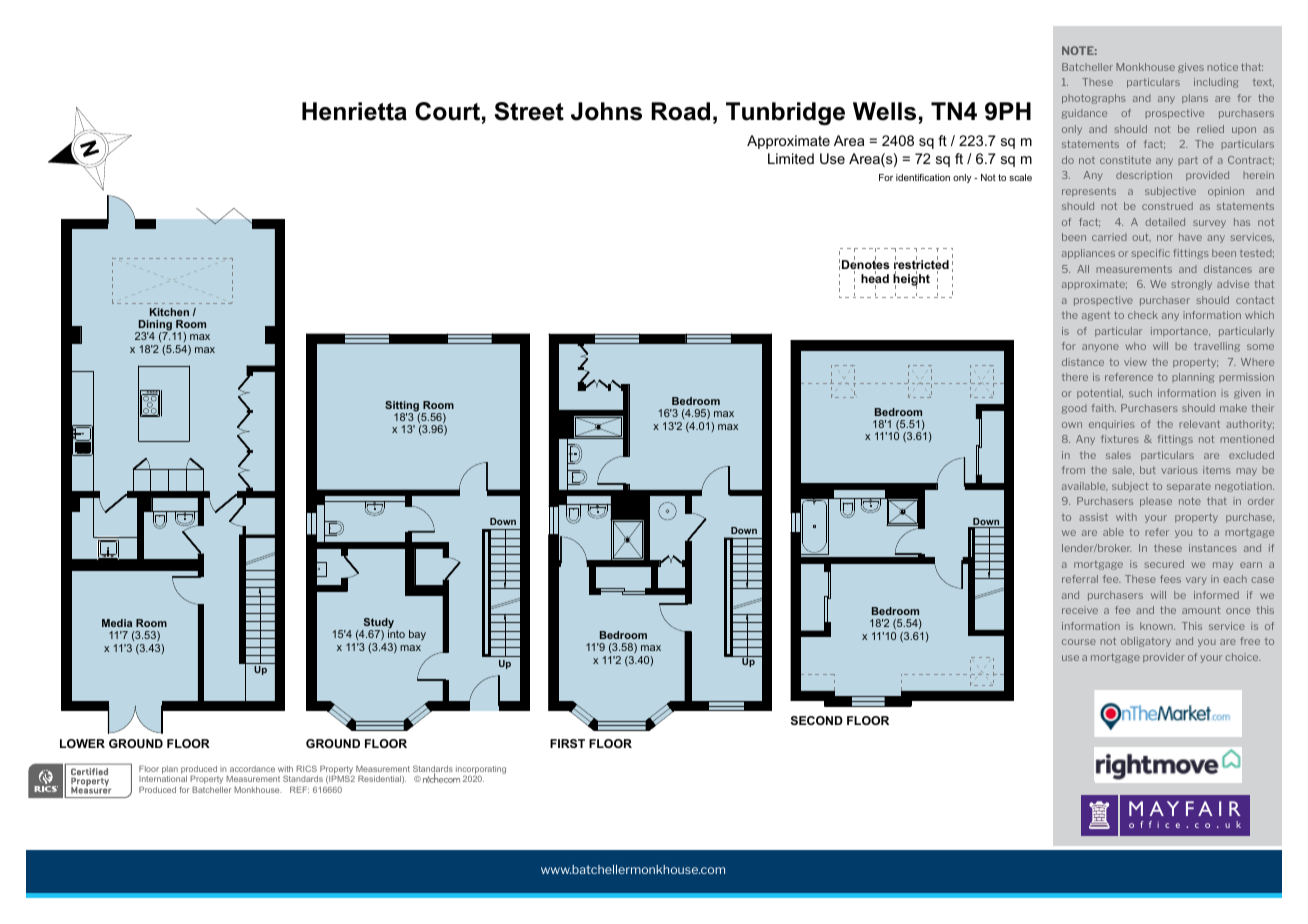 Image resolution: width=1308 pixels, height=924 pixels. What do you see at coordinates (875, 279) in the page?
I see `head` at bounding box center [875, 279].
